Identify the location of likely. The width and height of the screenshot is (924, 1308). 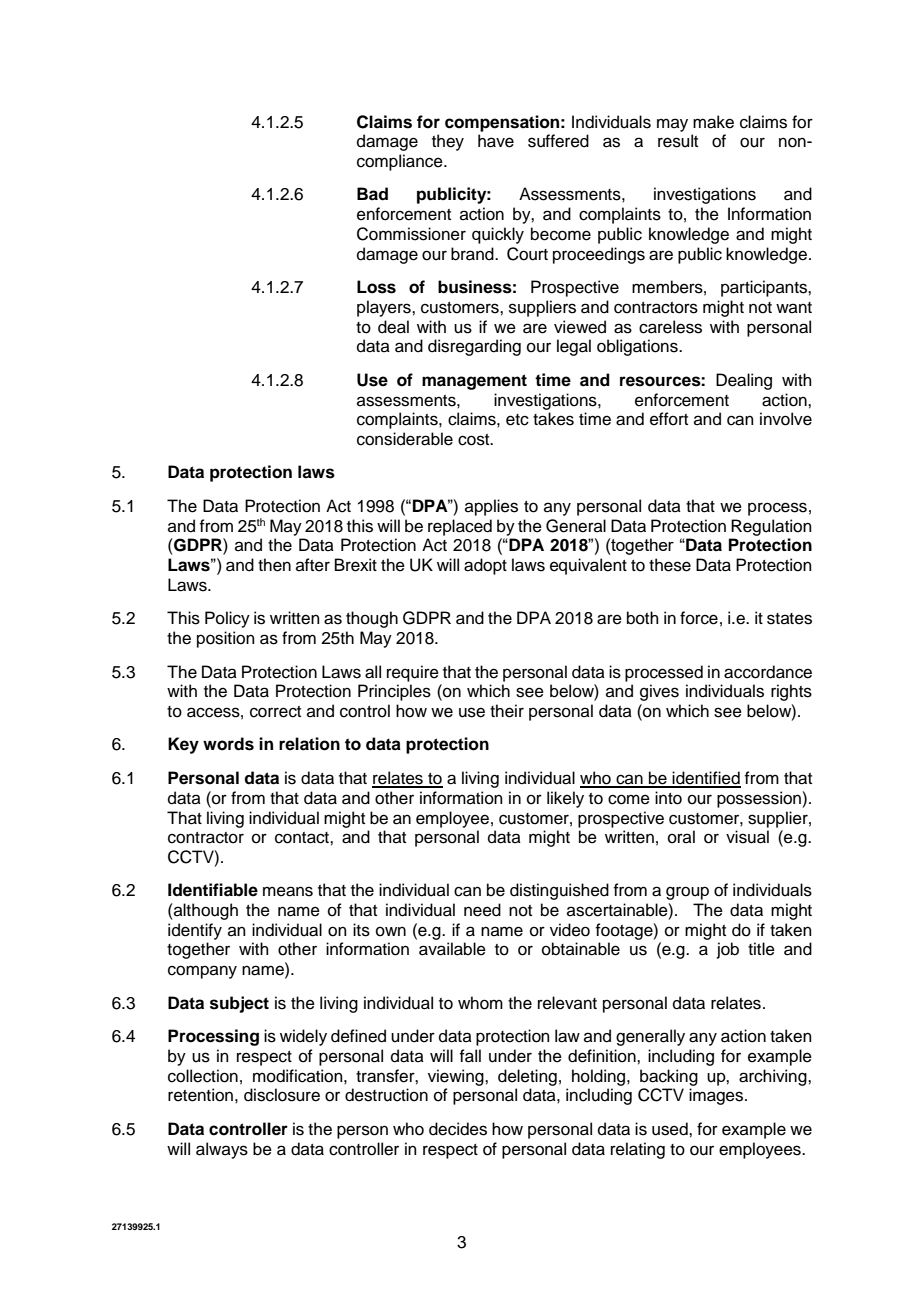
(565, 799).
